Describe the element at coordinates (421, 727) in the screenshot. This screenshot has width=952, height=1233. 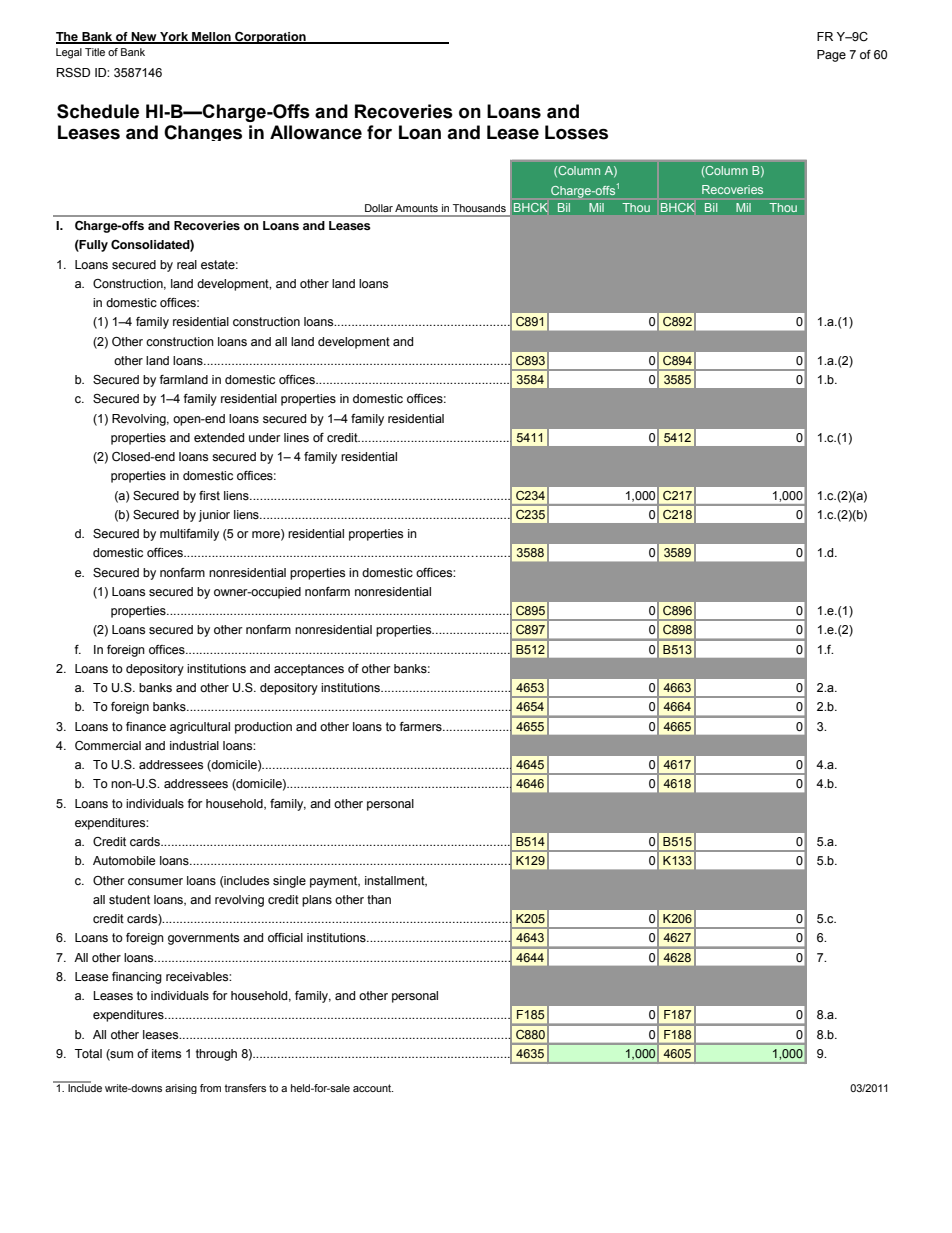
I see `farmers` at that location.
